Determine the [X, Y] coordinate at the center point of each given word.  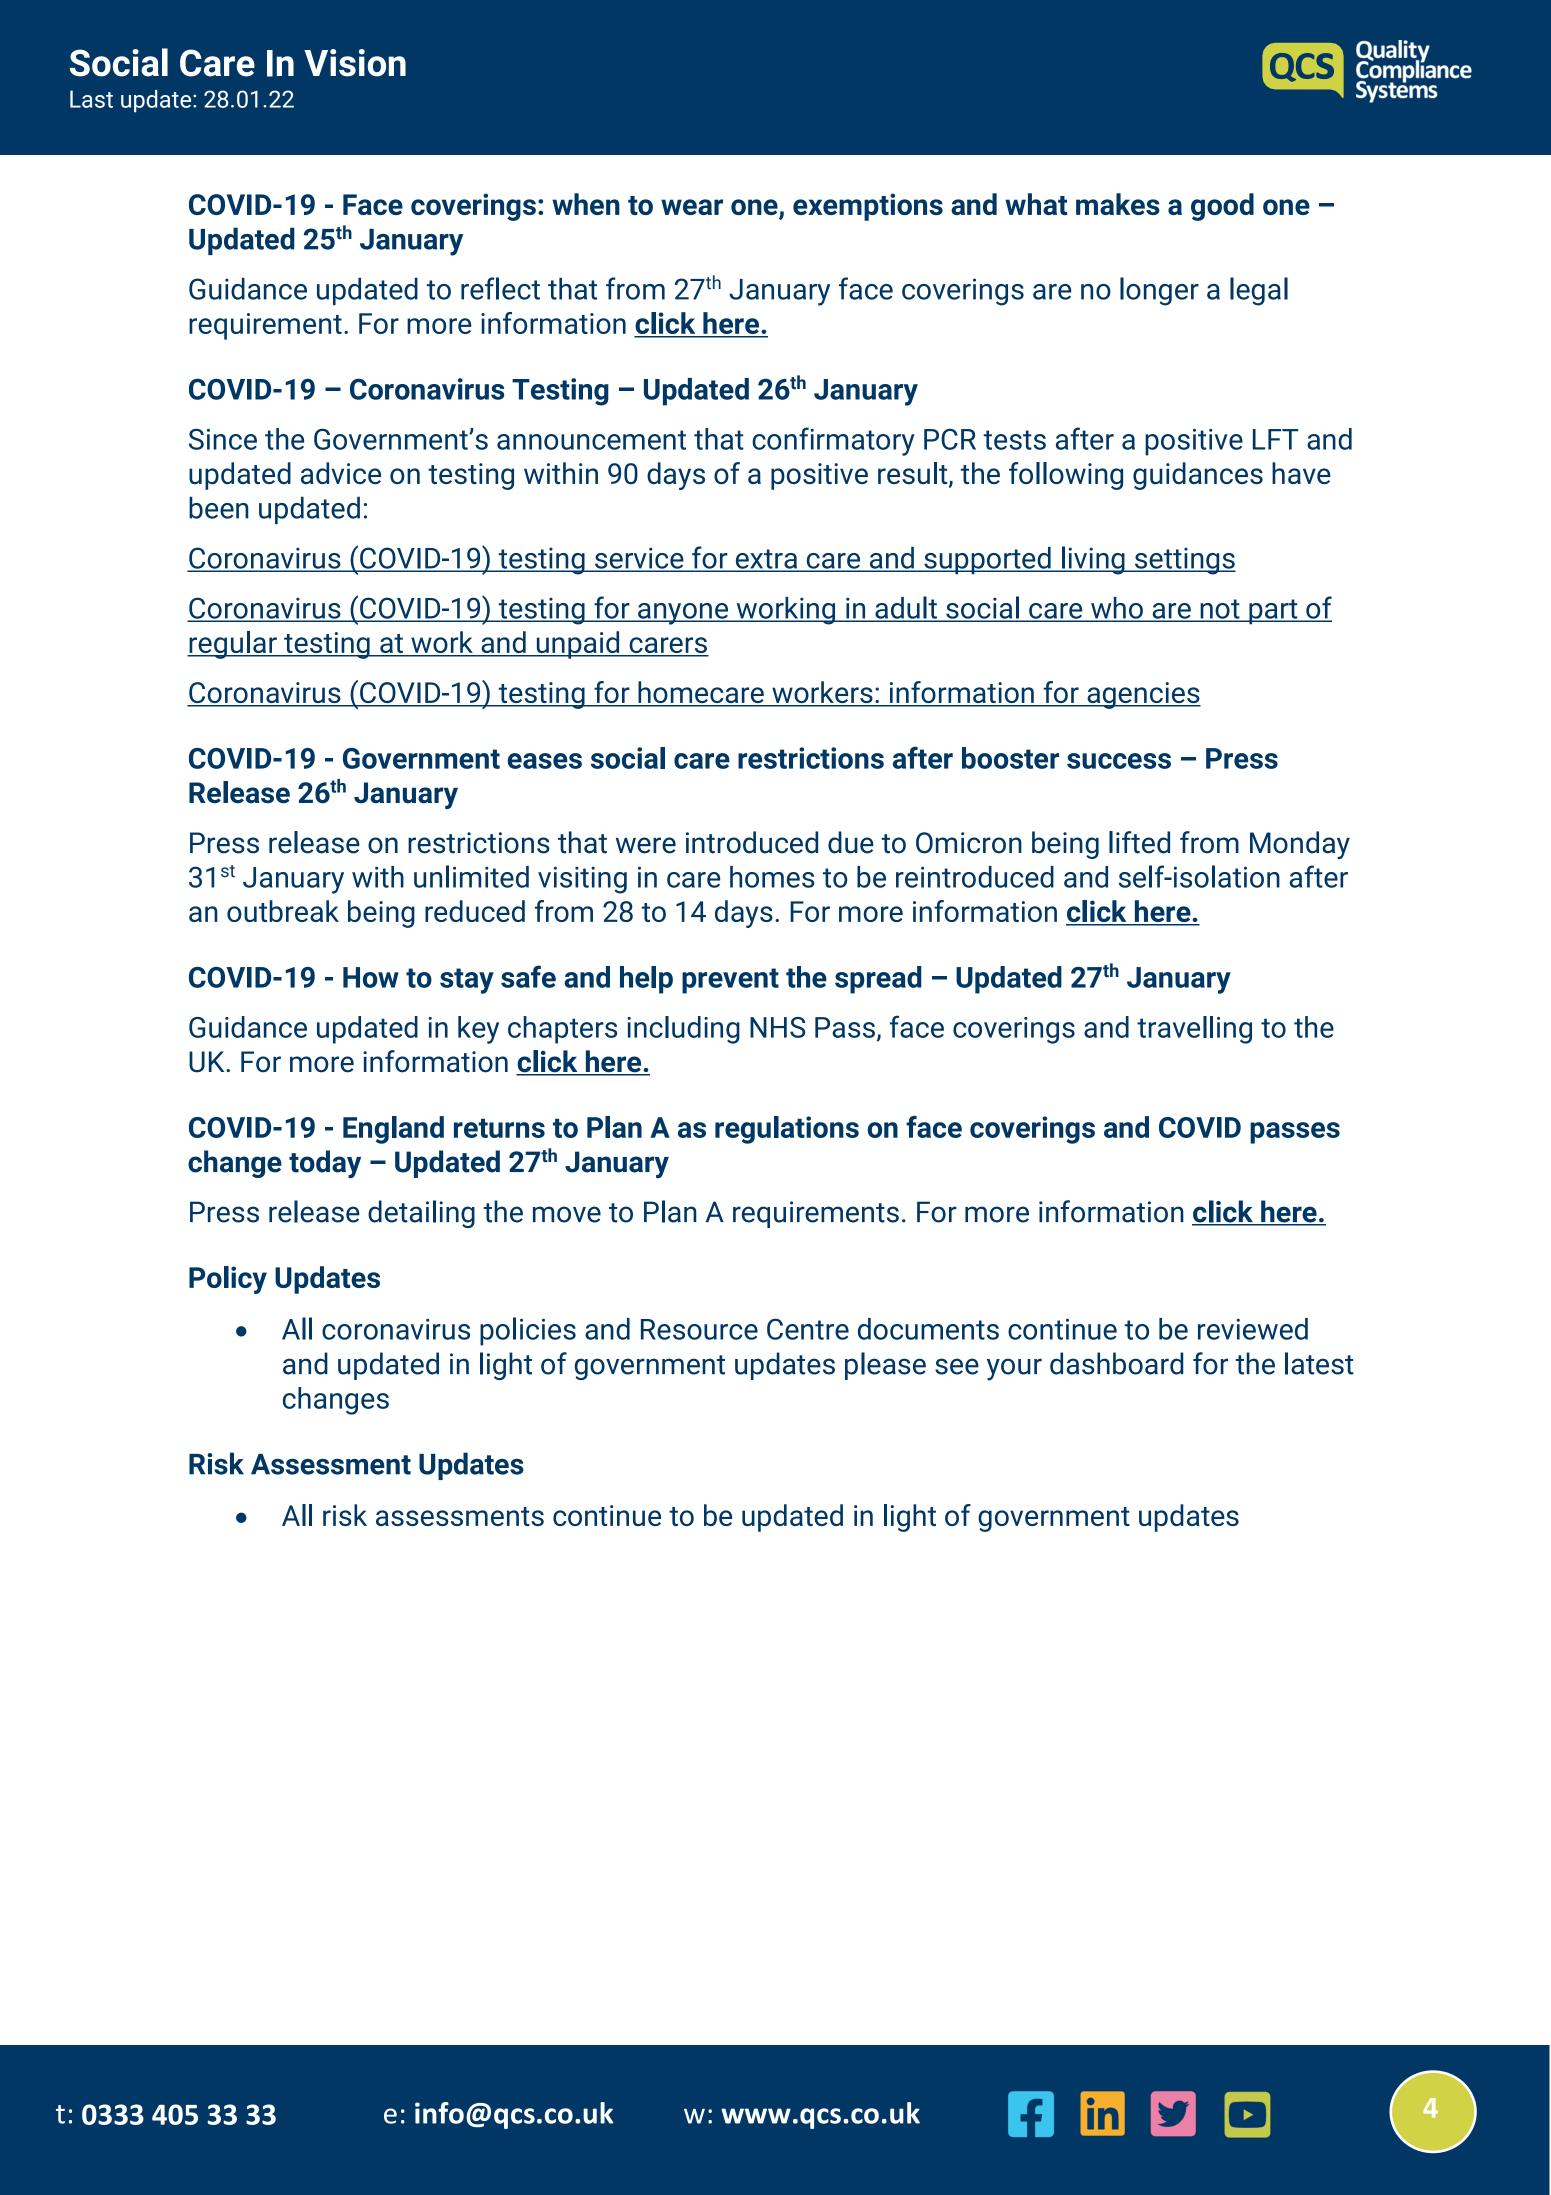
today [325, 1164]
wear [692, 207]
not [1220, 610]
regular [233, 645]
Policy [228, 1280]
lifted [1139, 842]
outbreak [283, 911]
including [683, 1030]
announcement [591, 440]
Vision [355, 63]
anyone [683, 614]
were [646, 845]
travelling [1194, 1030]
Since [223, 439]
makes [1118, 204]
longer [1159, 291]
